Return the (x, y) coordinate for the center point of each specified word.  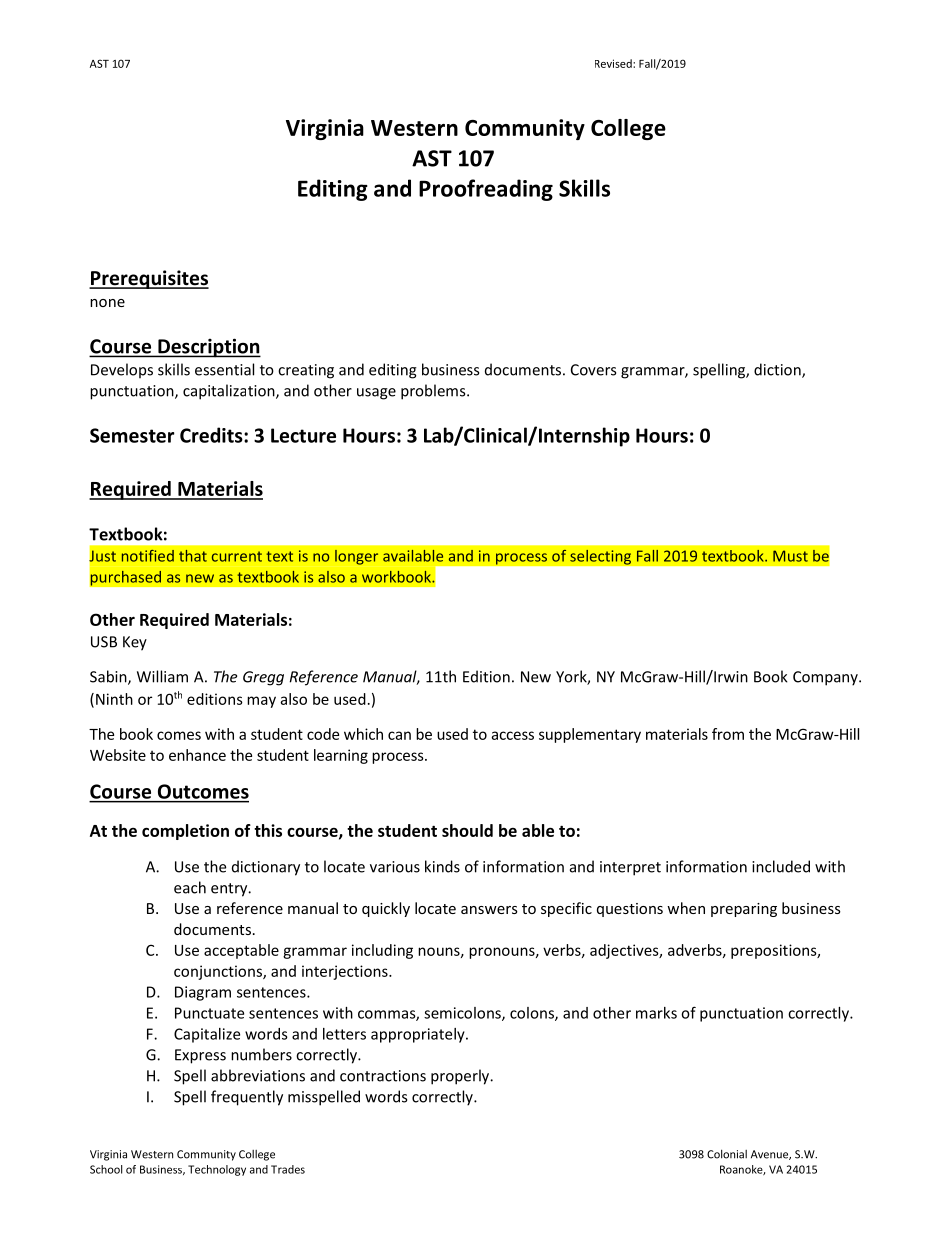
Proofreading (486, 190)
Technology (217, 1170)
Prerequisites (149, 279)
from (728, 734)
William (162, 676)
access (512, 735)
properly (461, 1077)
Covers (593, 370)
